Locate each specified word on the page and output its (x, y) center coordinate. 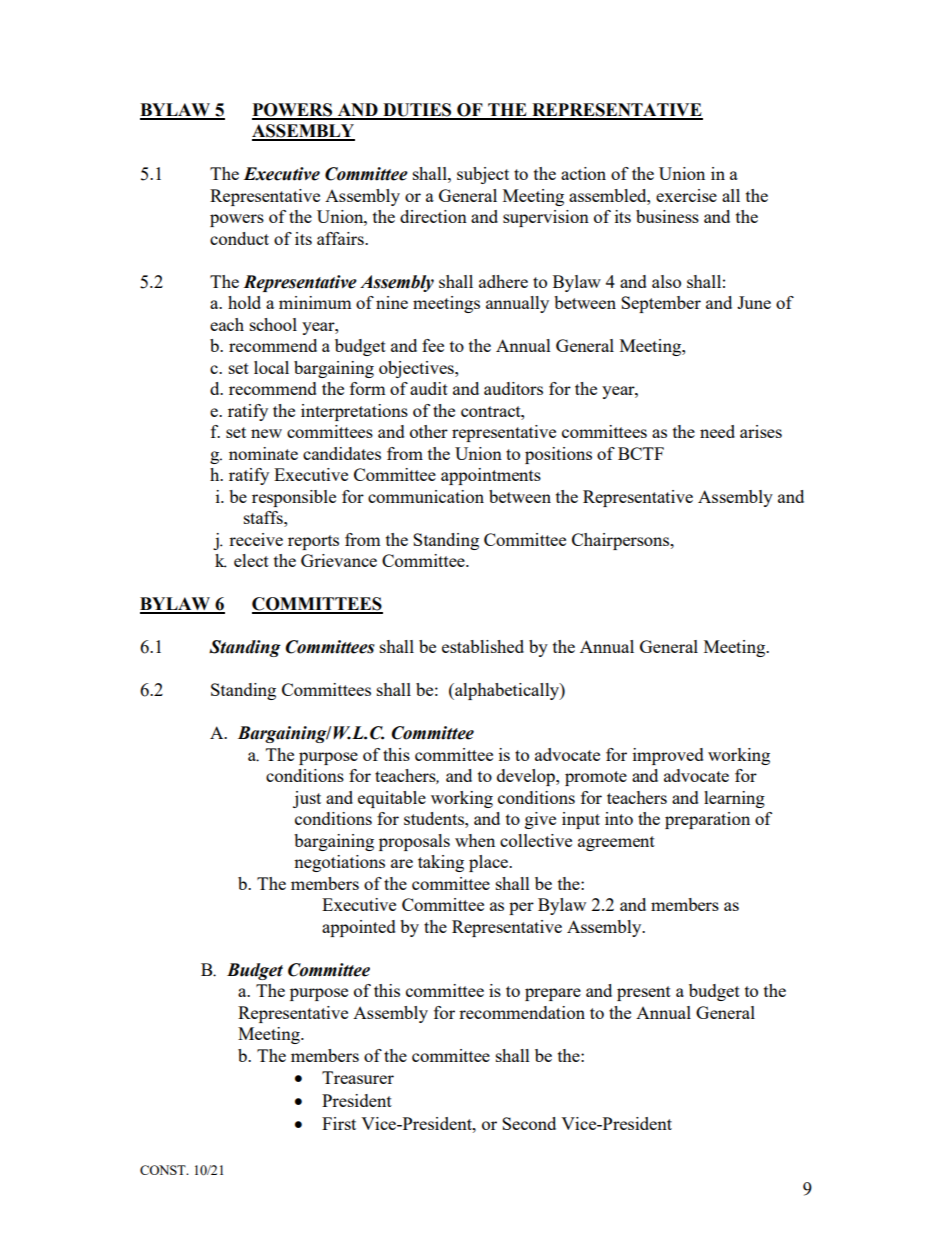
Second (529, 1123)
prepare (553, 994)
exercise (686, 195)
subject (483, 175)
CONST (164, 1170)
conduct (239, 238)
